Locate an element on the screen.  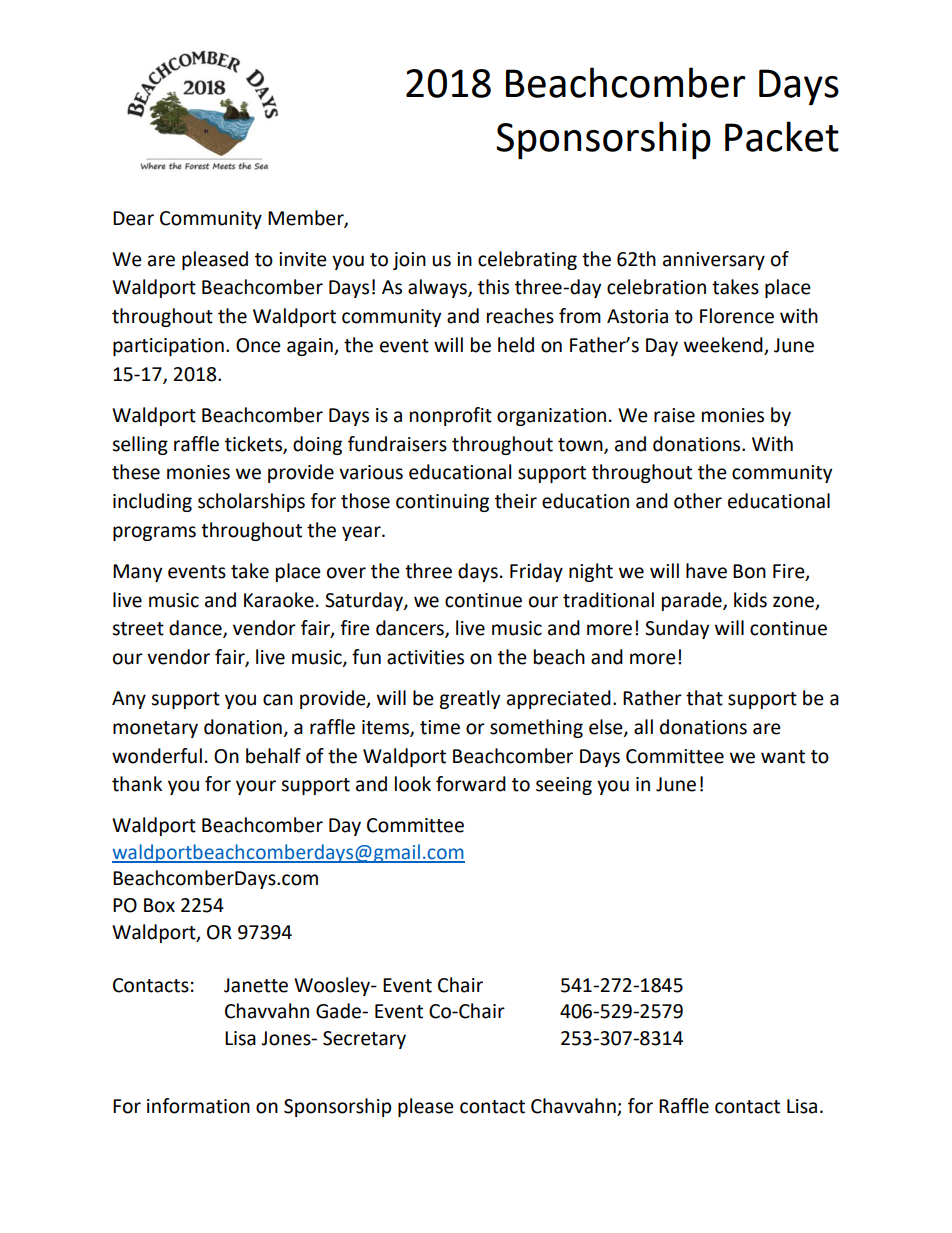
activities is located at coordinates (425, 657).
